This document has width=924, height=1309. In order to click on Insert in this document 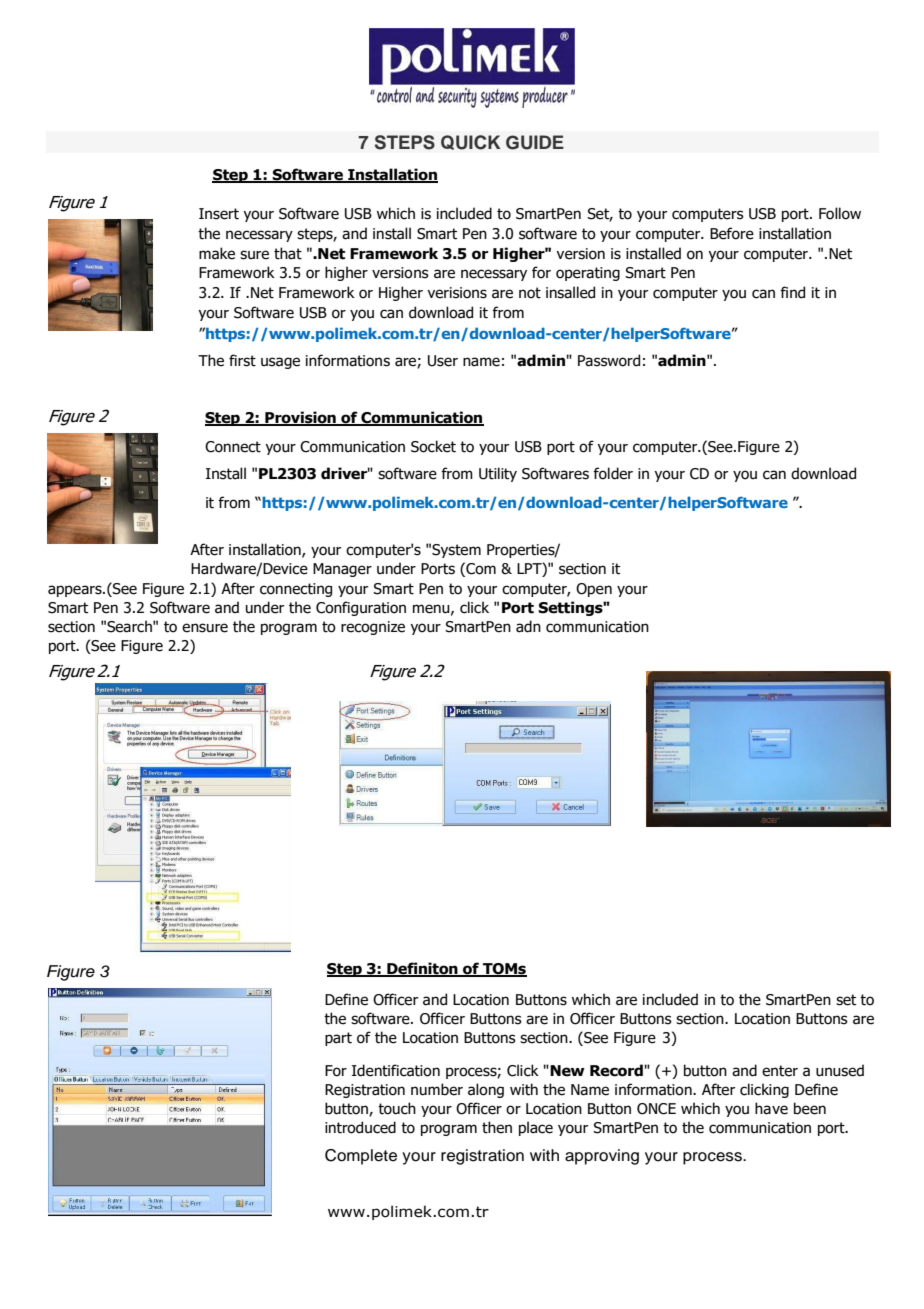, I will do `click(219, 214)`.
